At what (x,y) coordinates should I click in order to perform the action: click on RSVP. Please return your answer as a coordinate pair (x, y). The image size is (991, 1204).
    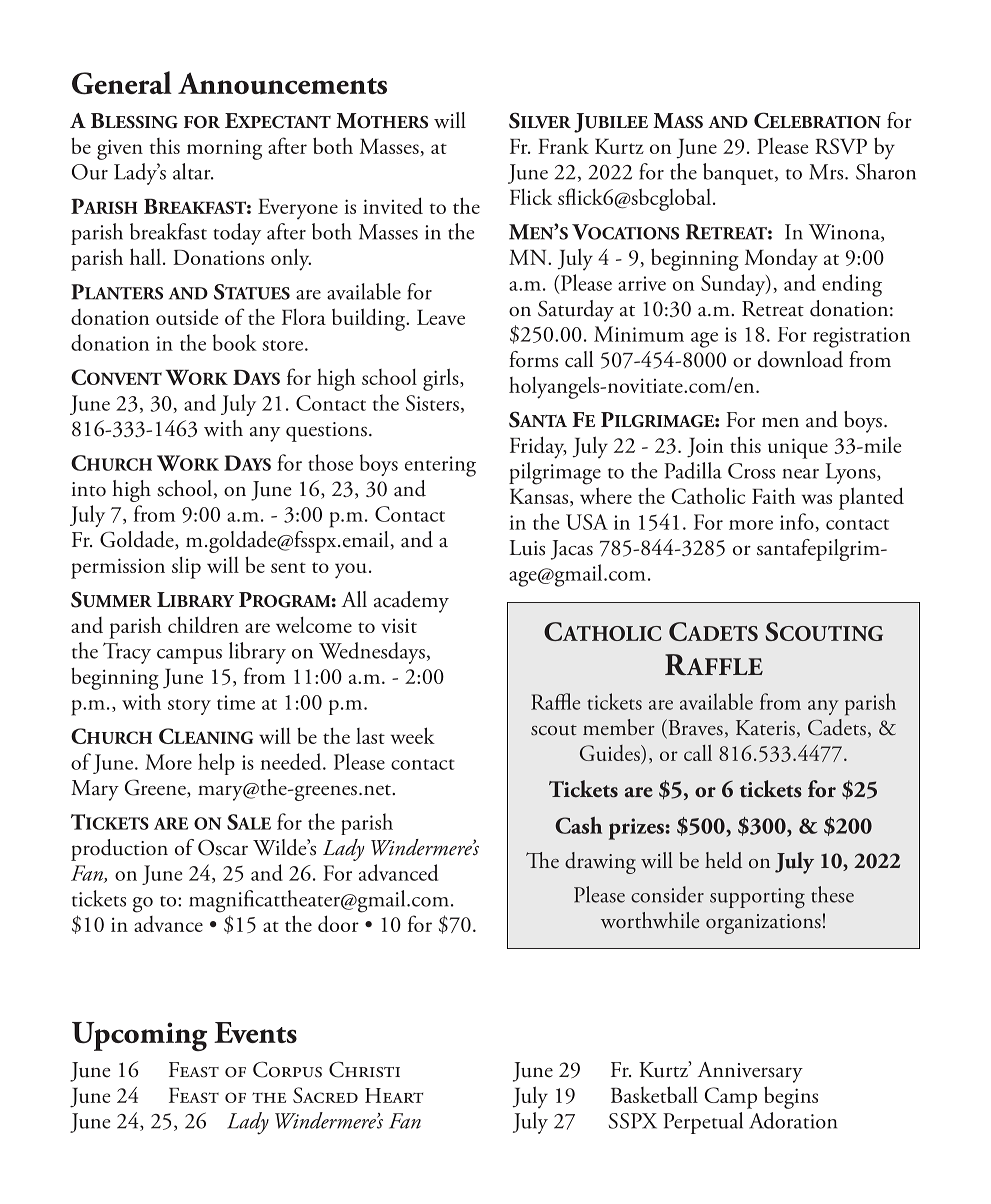
    Looking at the image, I should click on (841, 146).
